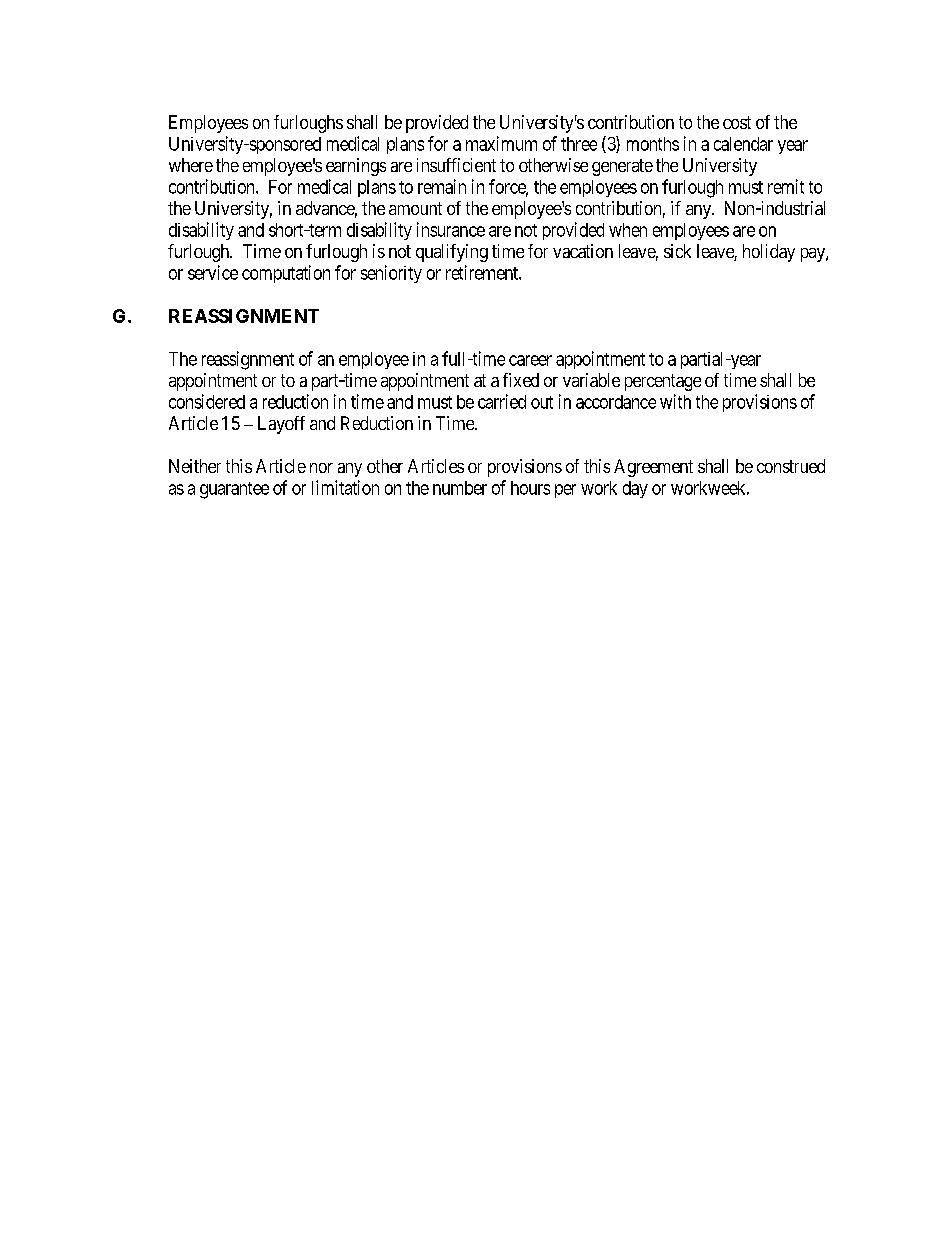 The height and width of the screenshot is (1233, 952). What do you see at coordinates (737, 122) in the screenshot?
I see `cost` at bounding box center [737, 122].
